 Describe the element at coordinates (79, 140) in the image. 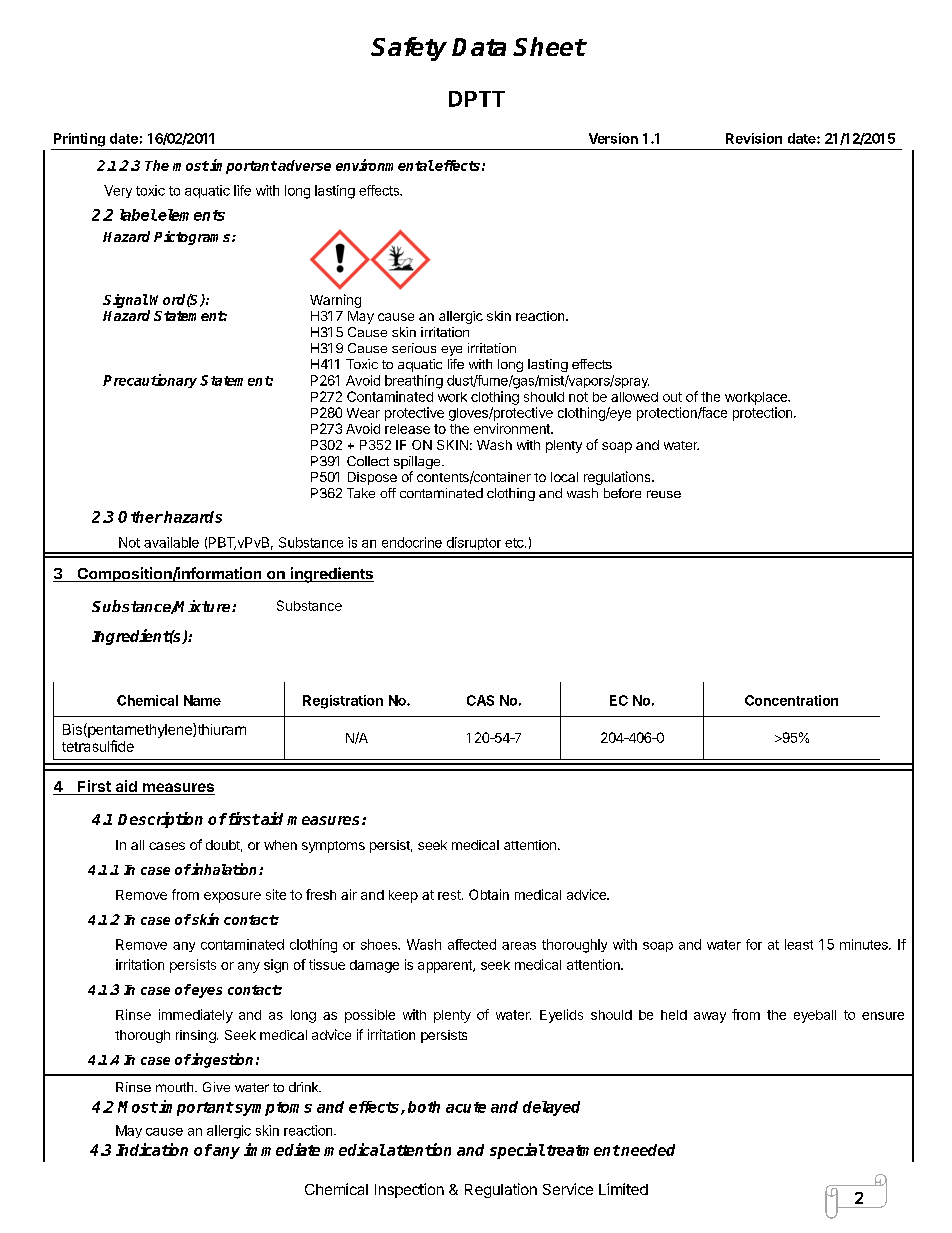

I see `Printing` at that location.
